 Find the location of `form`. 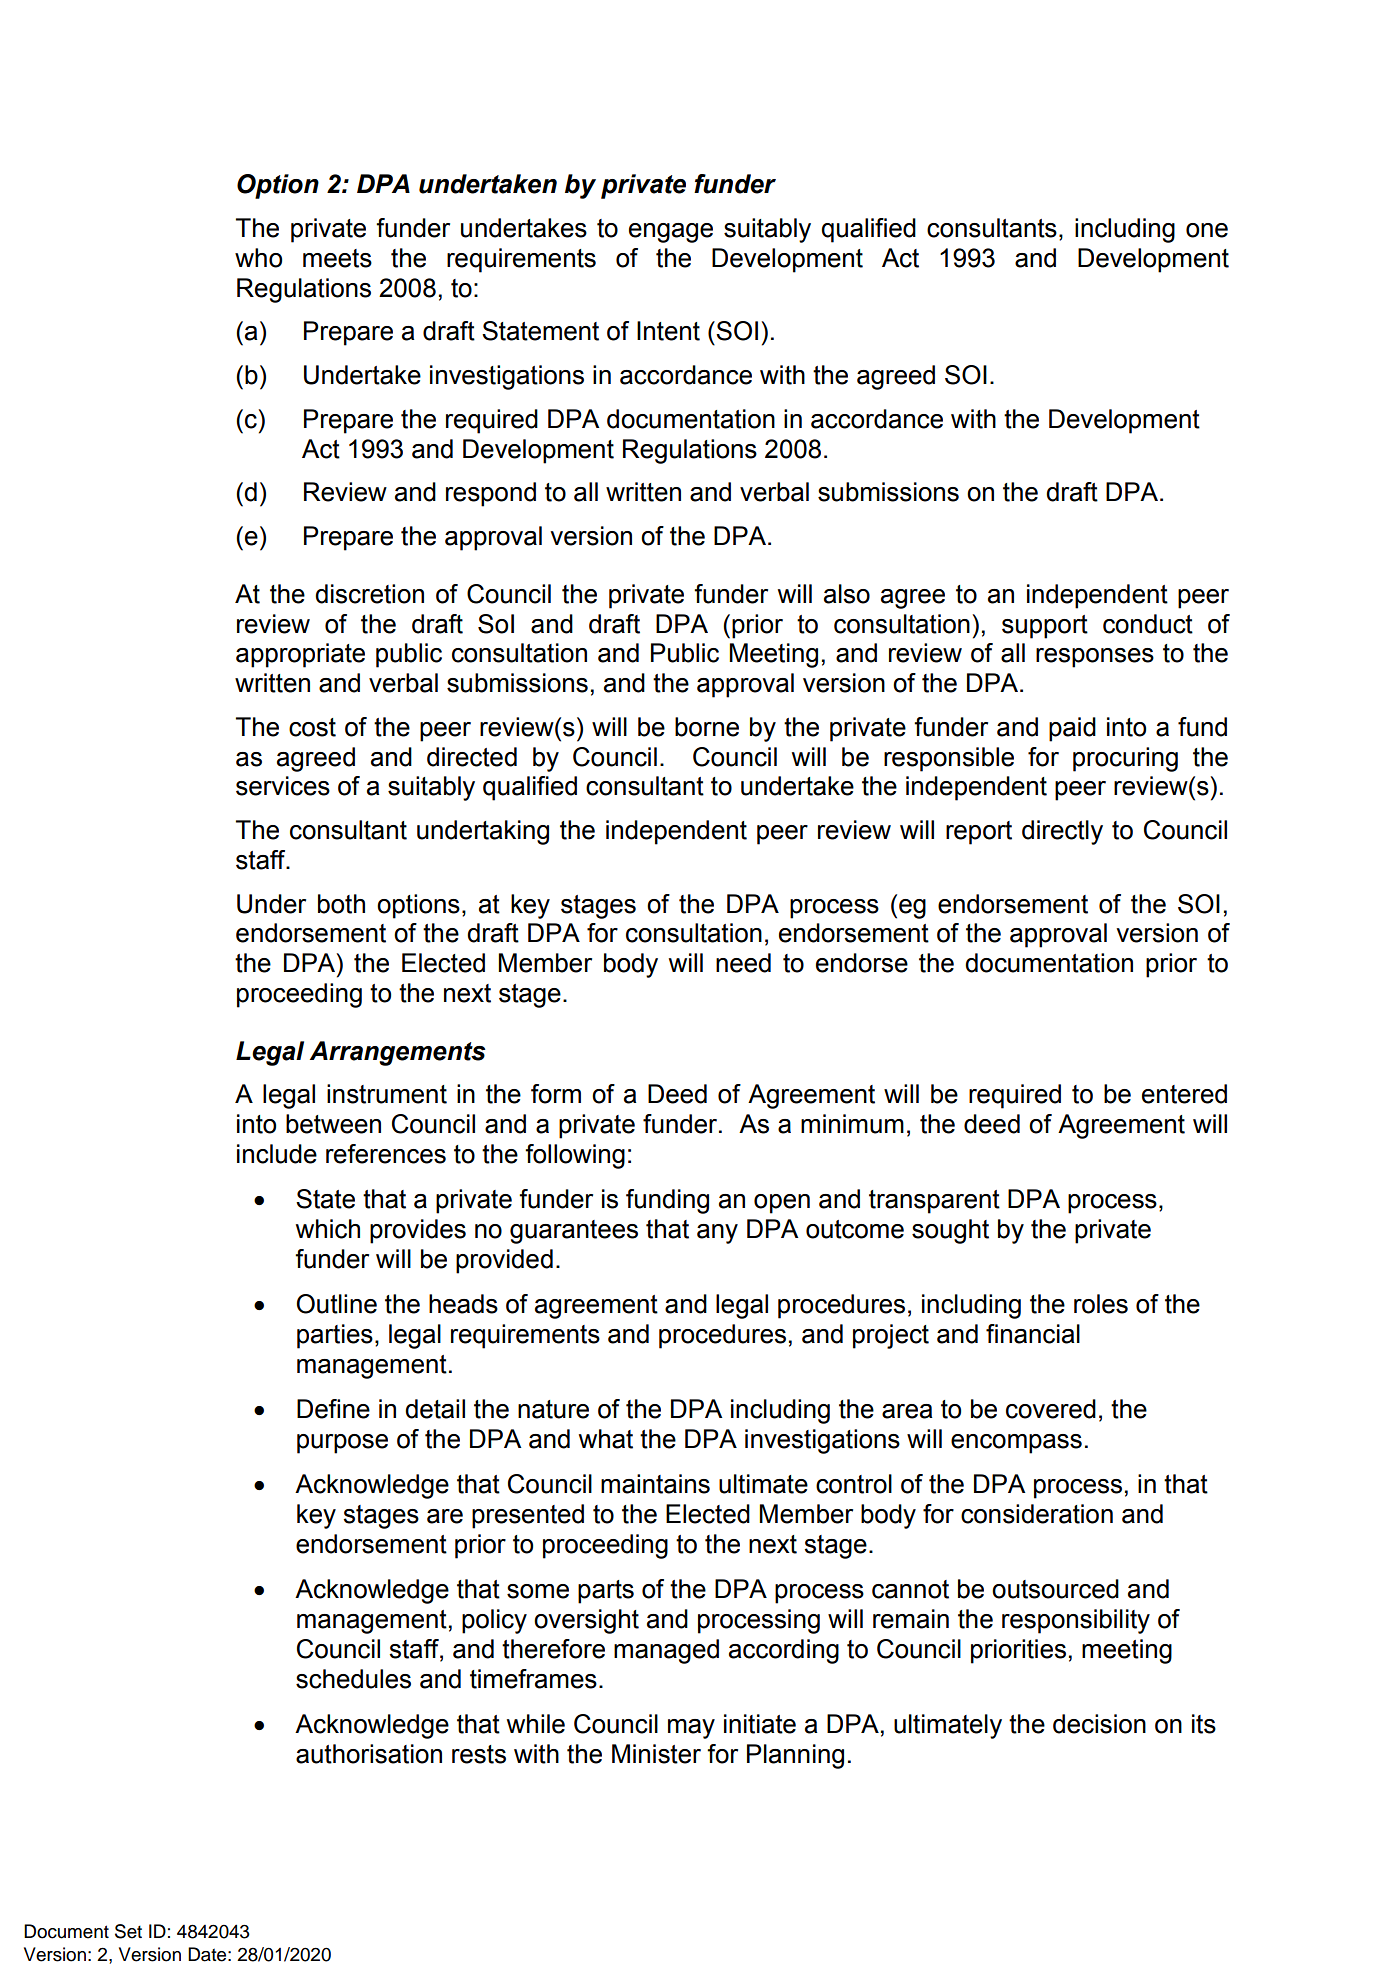

form is located at coordinates (556, 1094).
